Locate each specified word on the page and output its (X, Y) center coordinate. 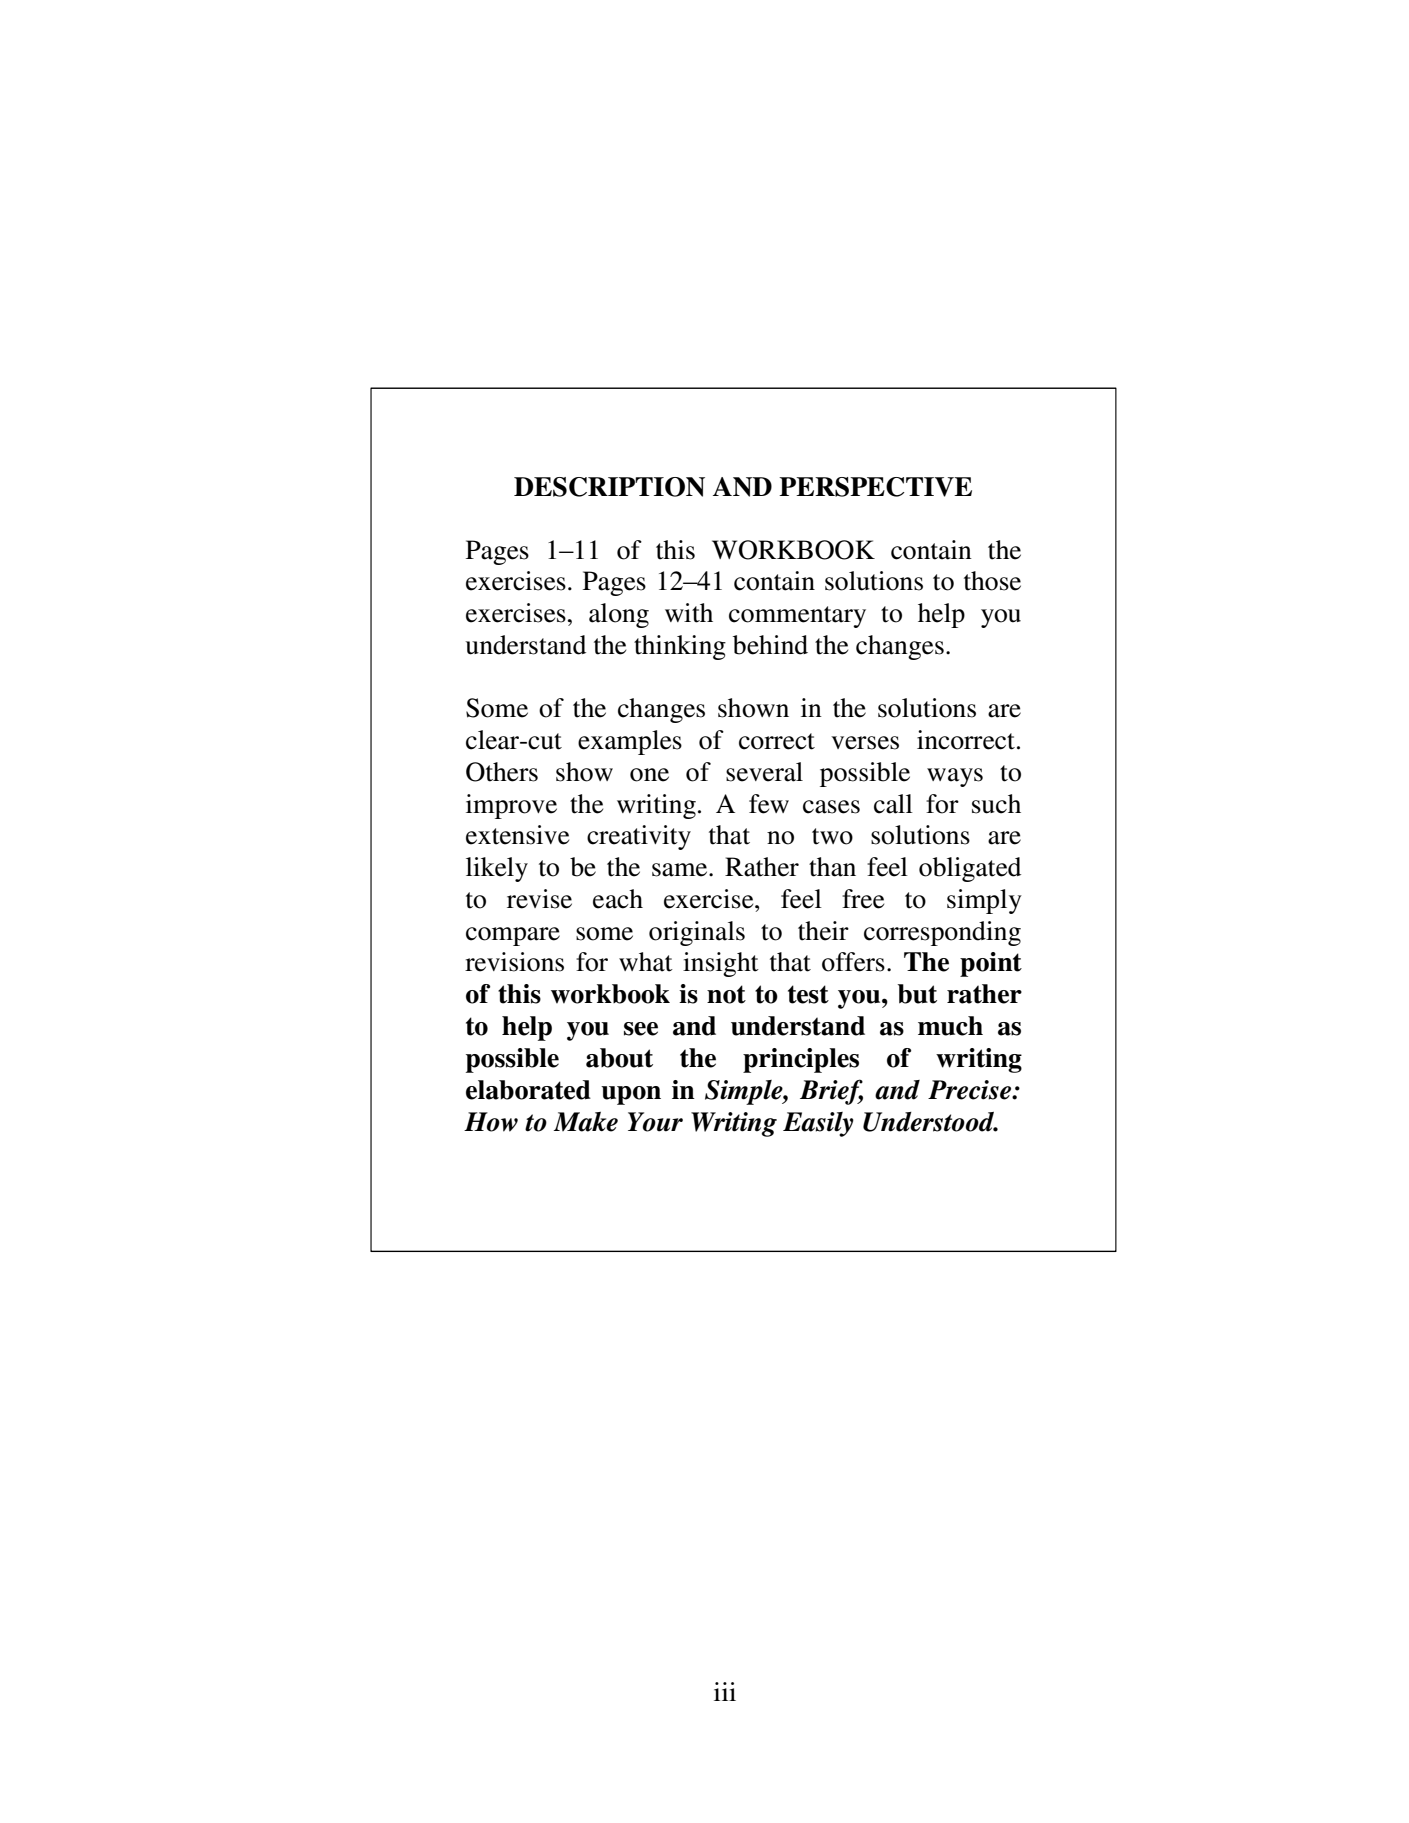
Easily (818, 1124)
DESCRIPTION (609, 487)
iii (725, 1691)
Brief (831, 1092)
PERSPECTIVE (875, 487)
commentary (797, 617)
